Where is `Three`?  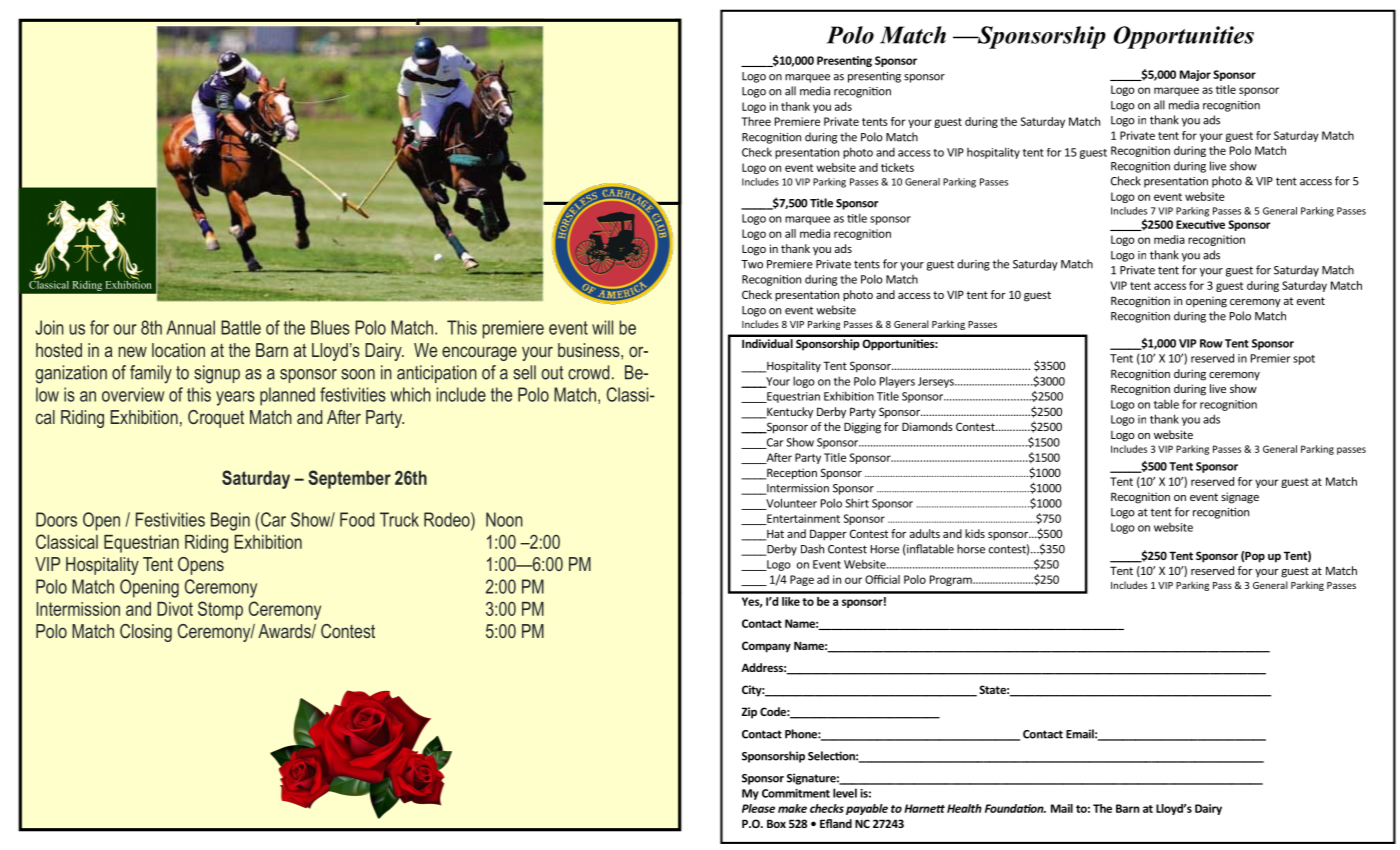 Three is located at coordinates (756, 121).
